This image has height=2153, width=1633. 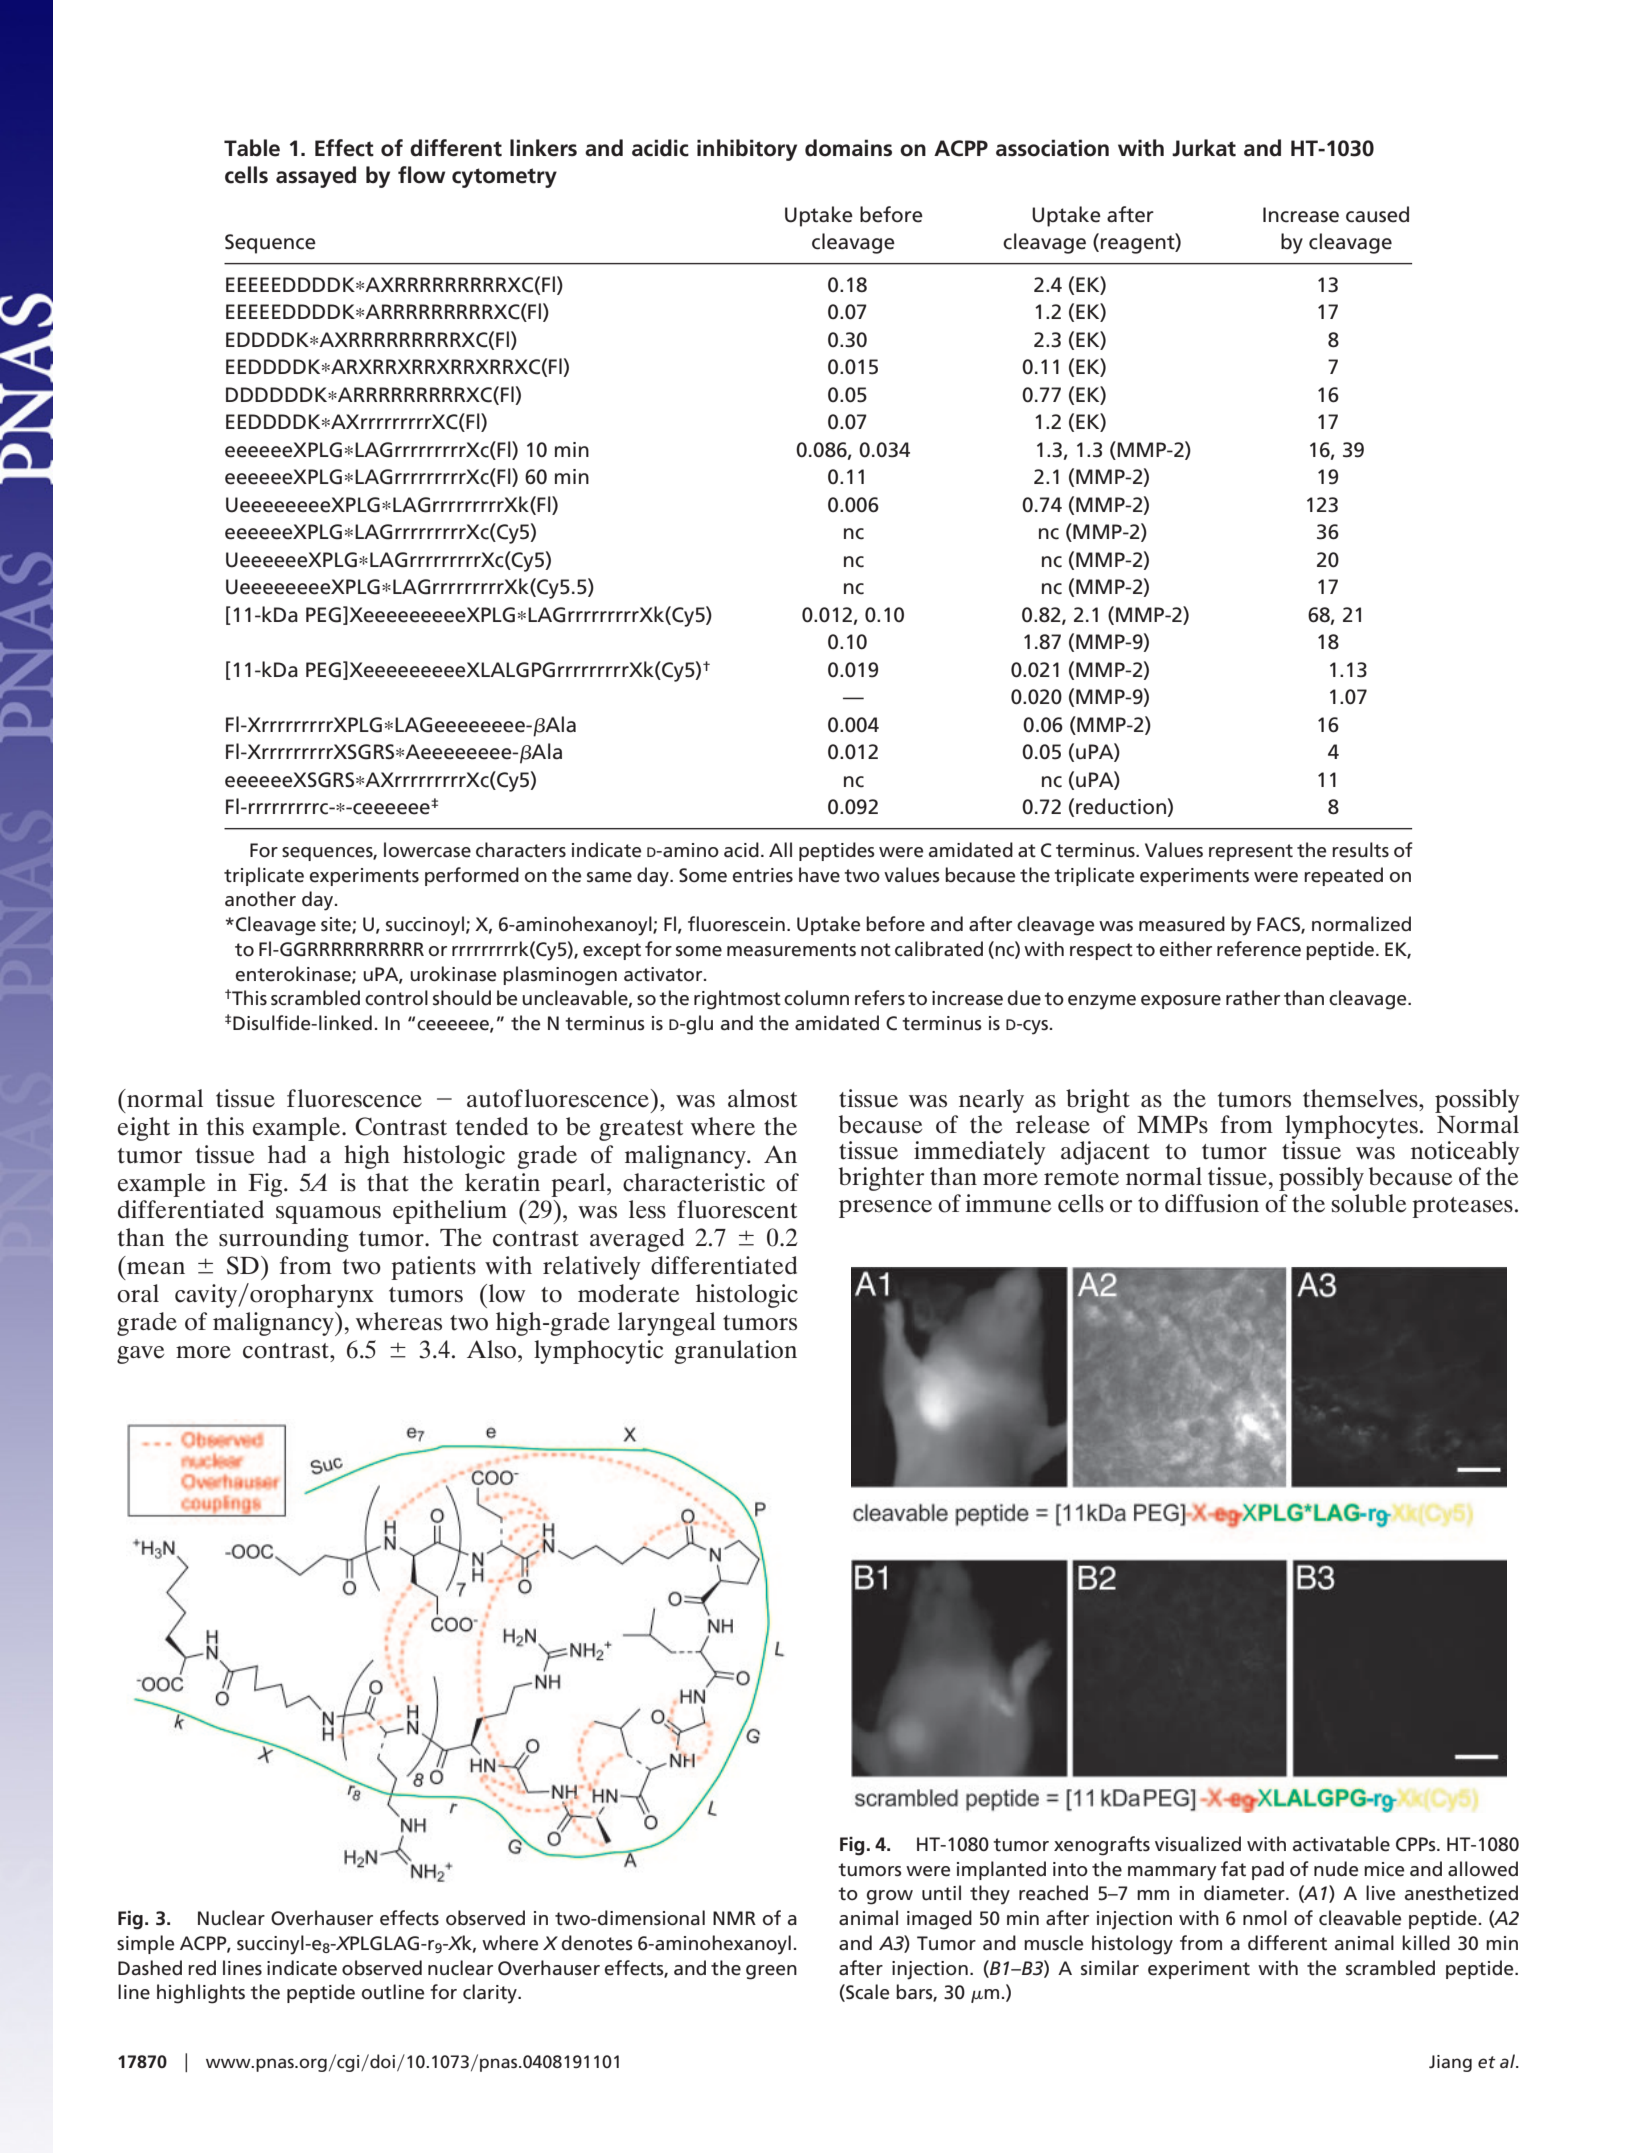 What do you see at coordinates (1122, 807) in the image?
I see `reduction` at bounding box center [1122, 807].
